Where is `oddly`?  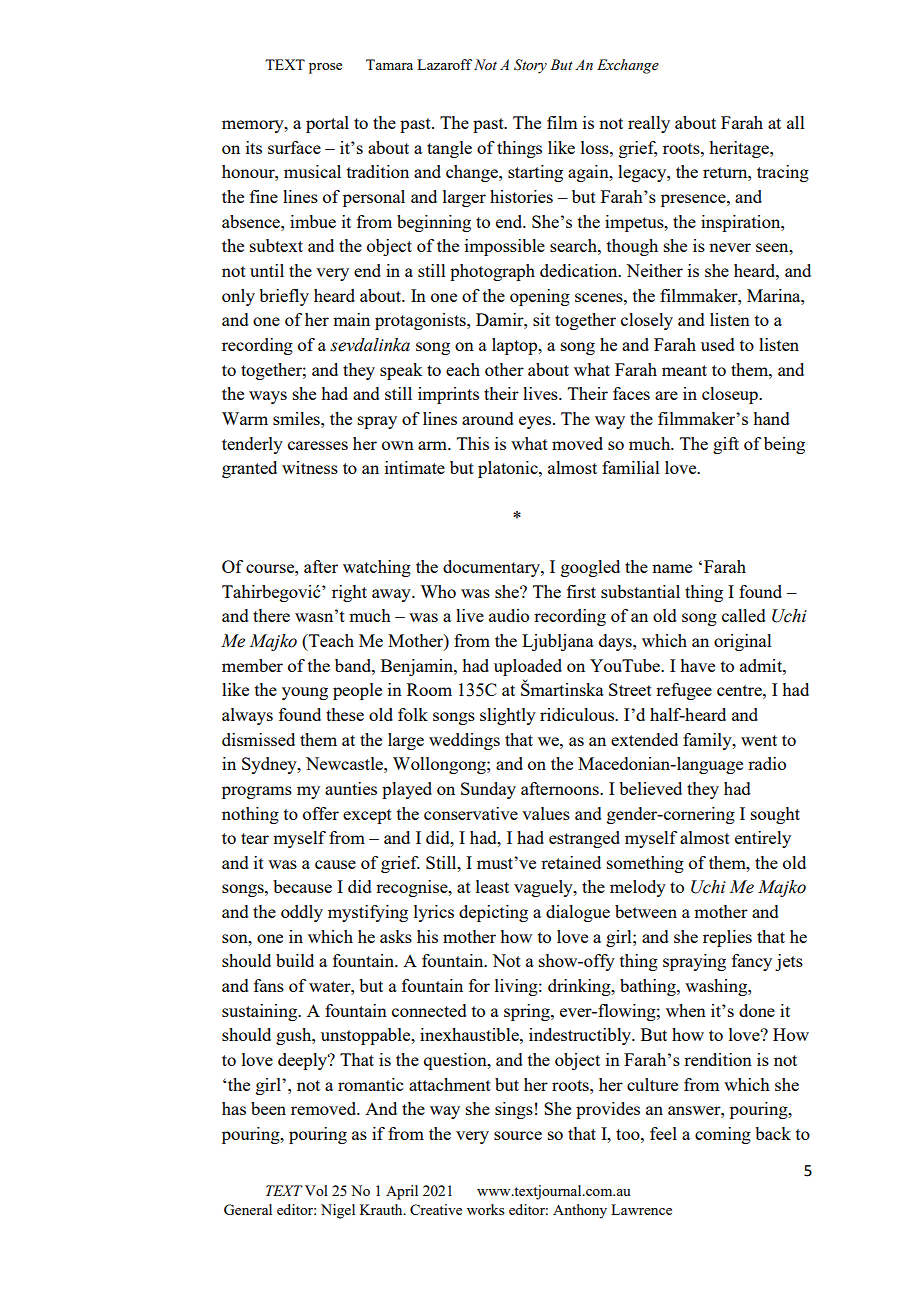
oddly is located at coordinates (302, 913).
